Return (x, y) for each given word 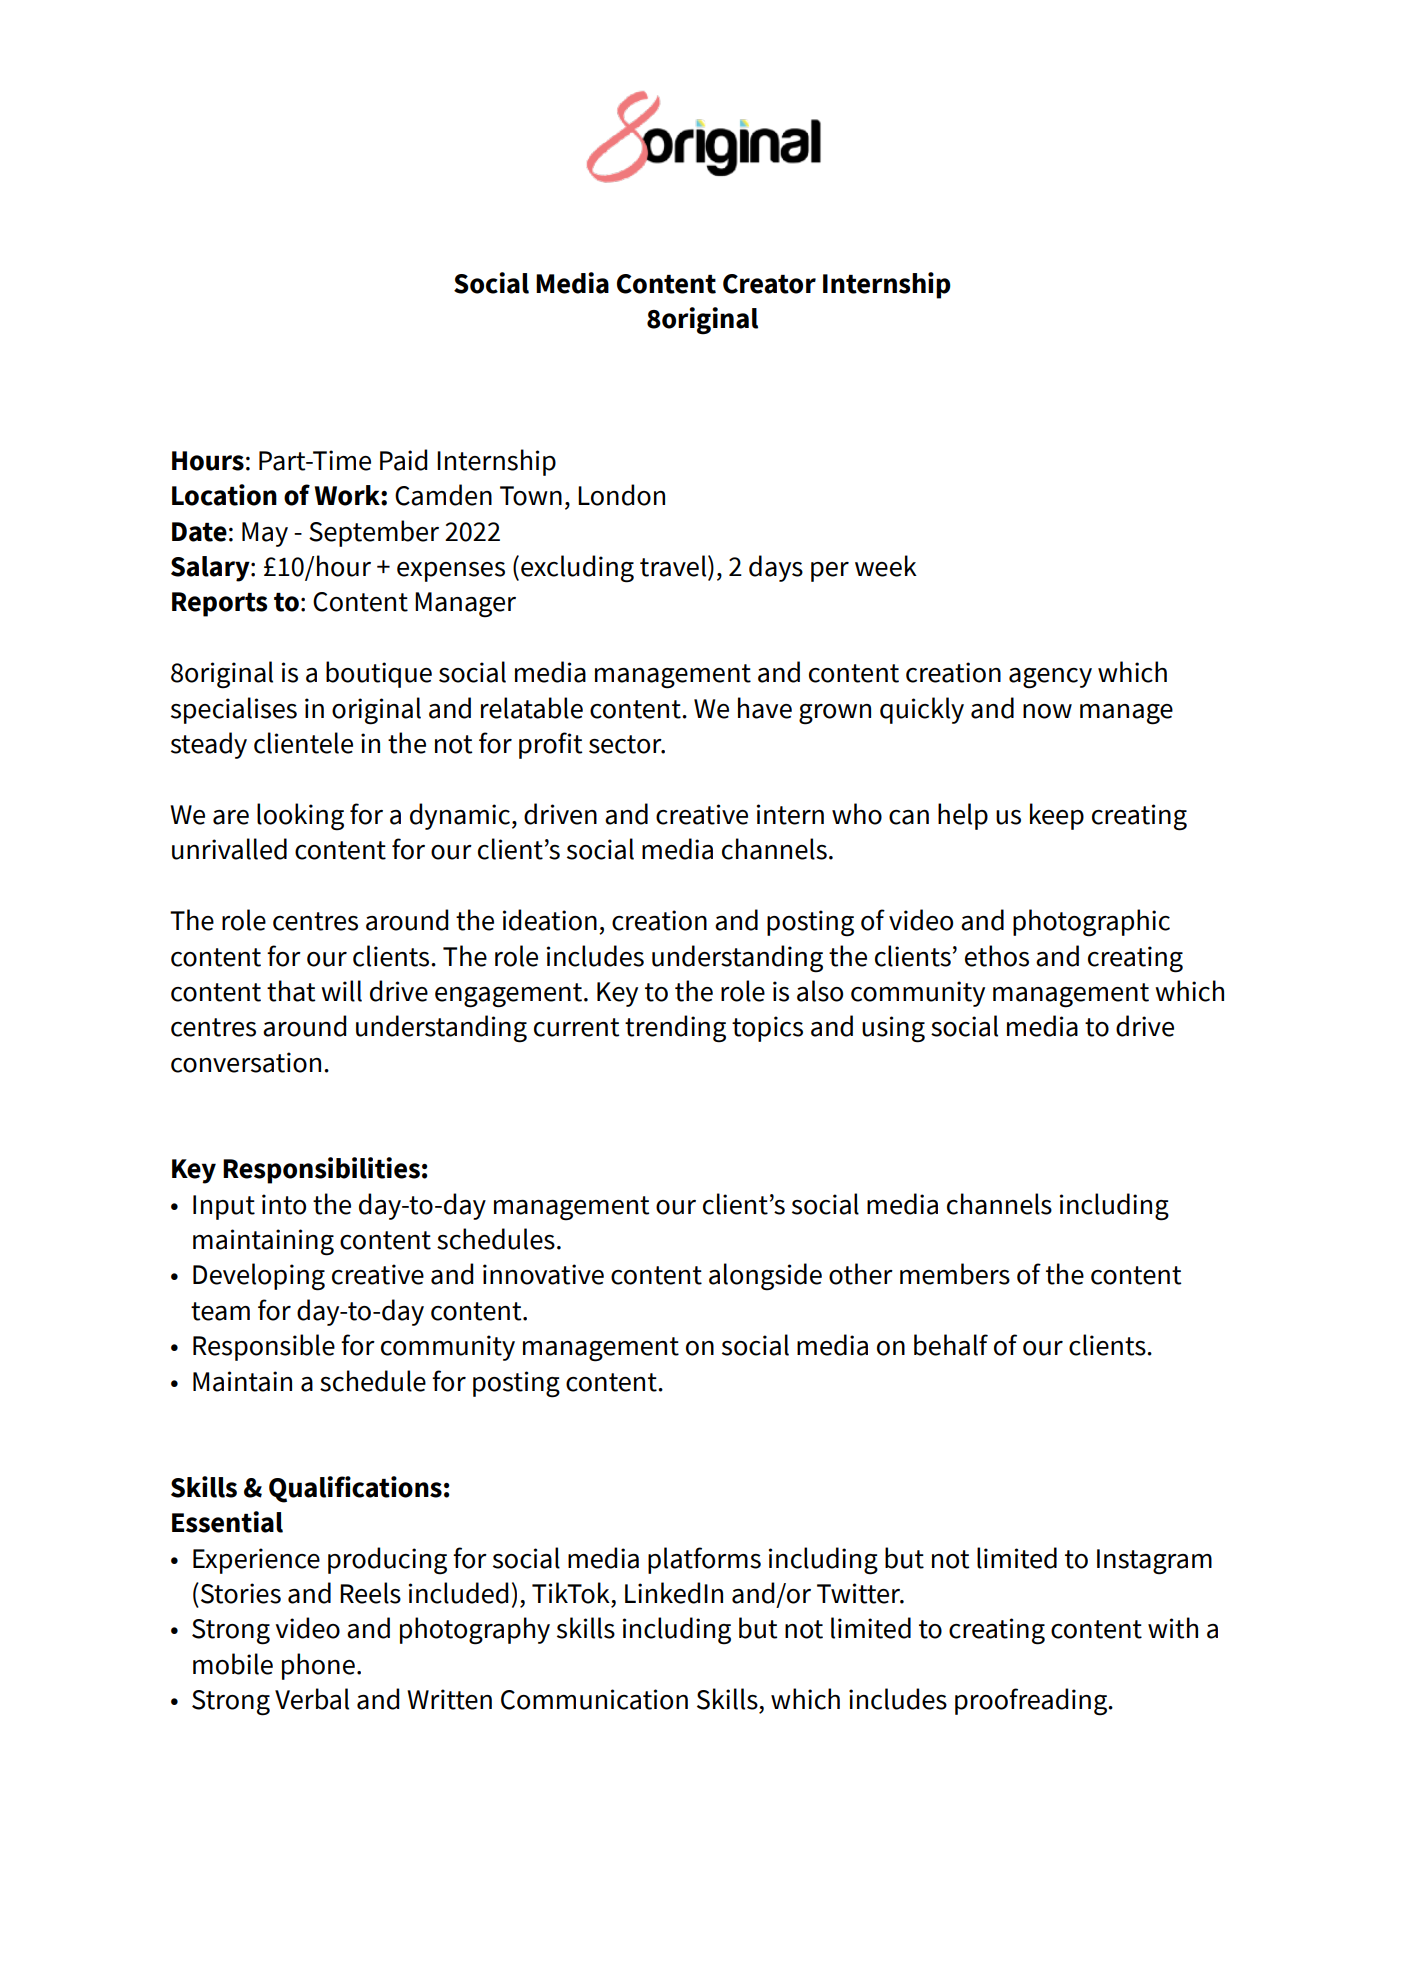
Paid (403, 460)
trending (675, 1029)
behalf (951, 1345)
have (765, 708)
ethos (997, 956)
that (291, 991)
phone (318, 1666)
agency (1050, 678)
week (886, 566)
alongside (765, 1277)
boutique (379, 674)
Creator (769, 284)
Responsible (264, 1347)
